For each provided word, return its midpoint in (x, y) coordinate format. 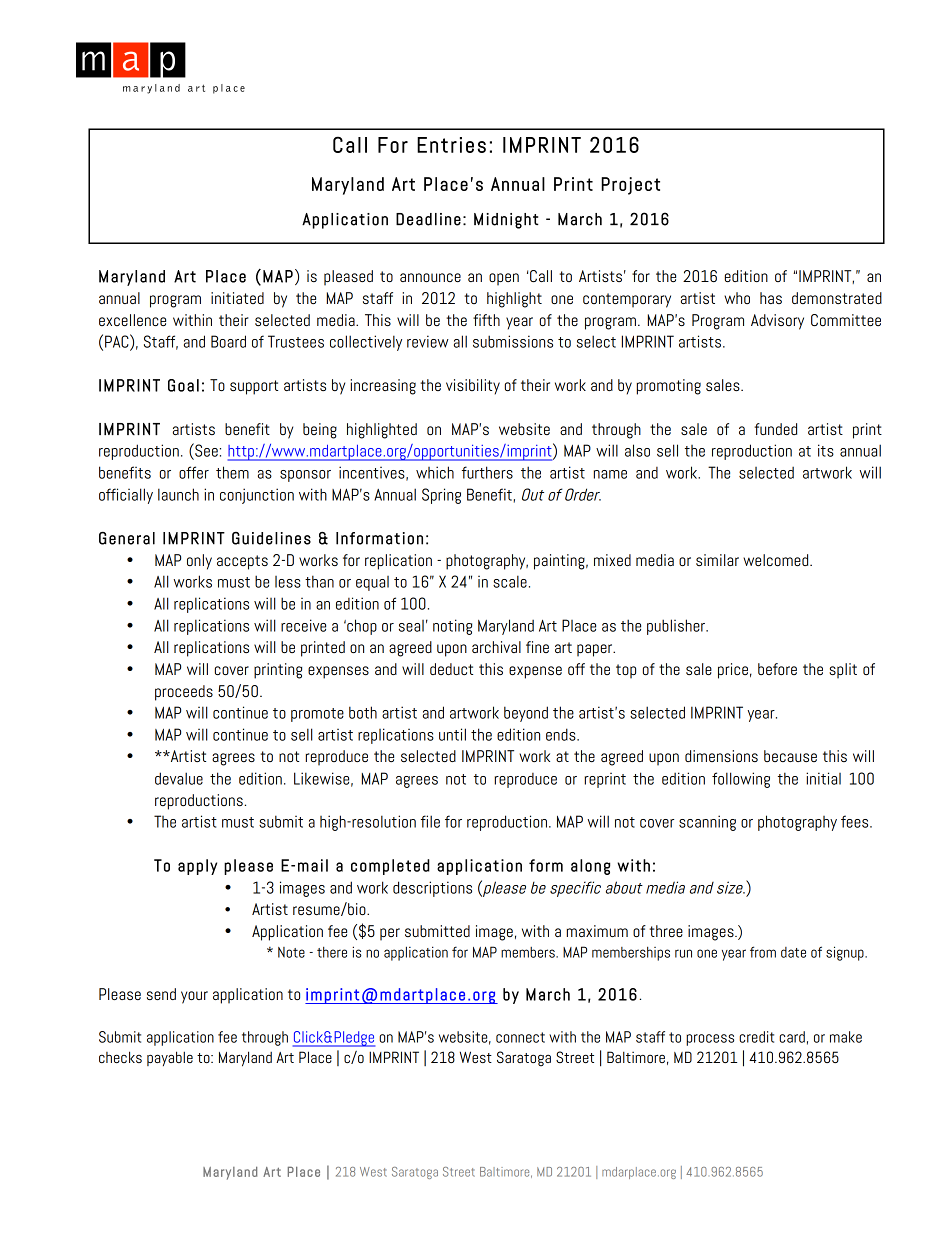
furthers (487, 472)
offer (194, 472)
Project (630, 186)
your (194, 997)
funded (775, 429)
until (452, 734)
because (790, 756)
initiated (237, 298)
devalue (179, 778)
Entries (451, 145)
